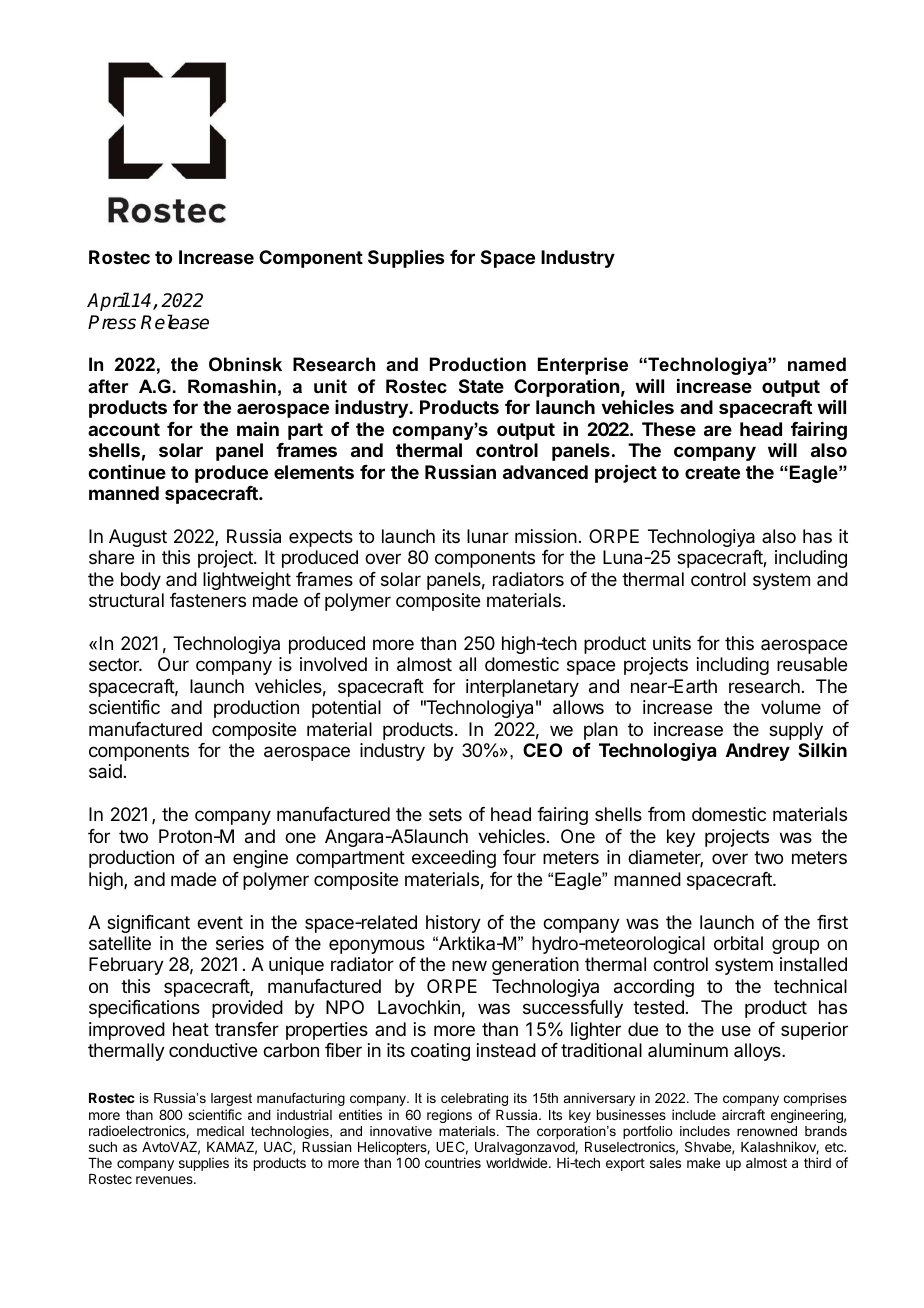 This screenshot has width=924, height=1308. I want to click on medical, so click(220, 1131).
